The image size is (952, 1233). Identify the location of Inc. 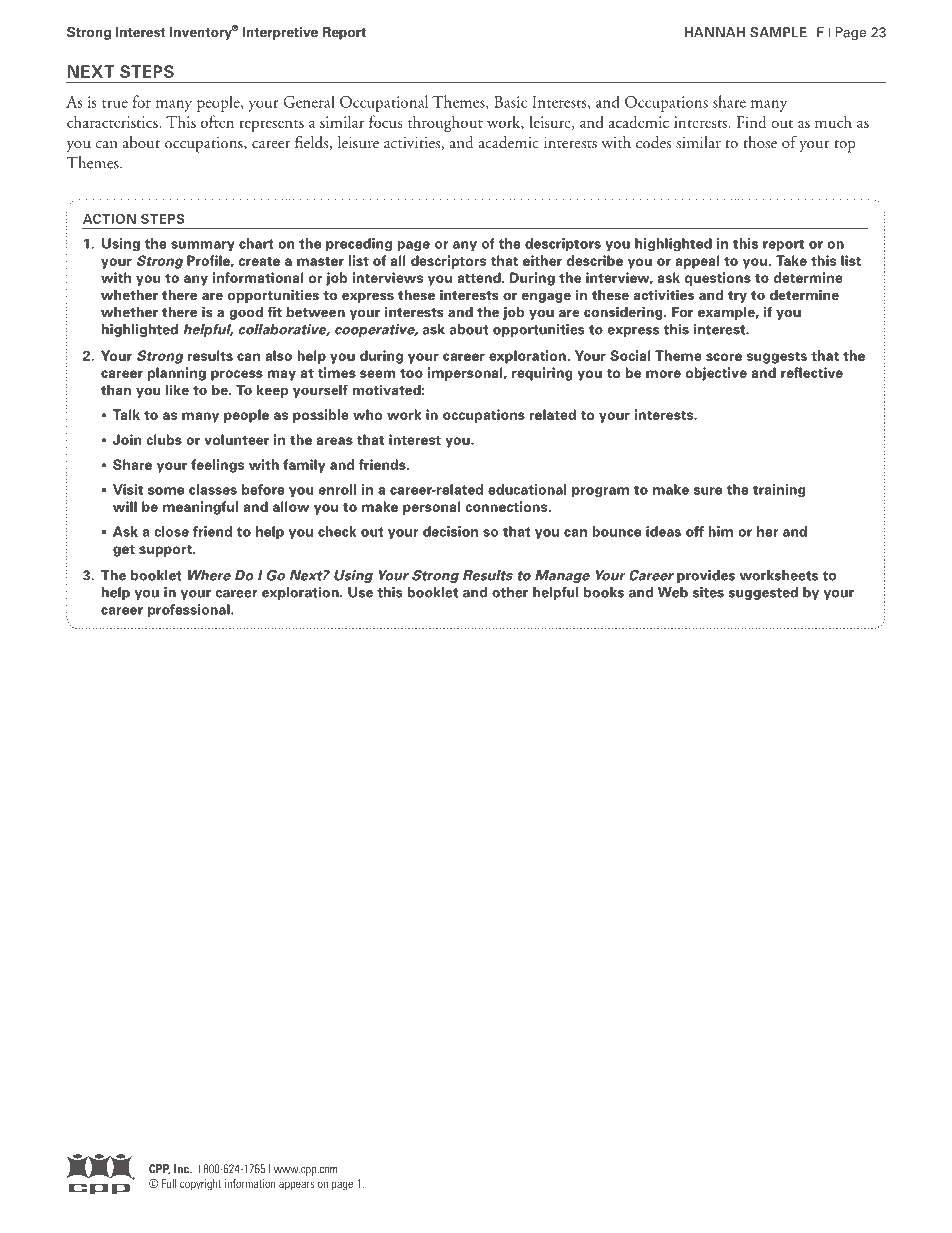
(182, 1169).
